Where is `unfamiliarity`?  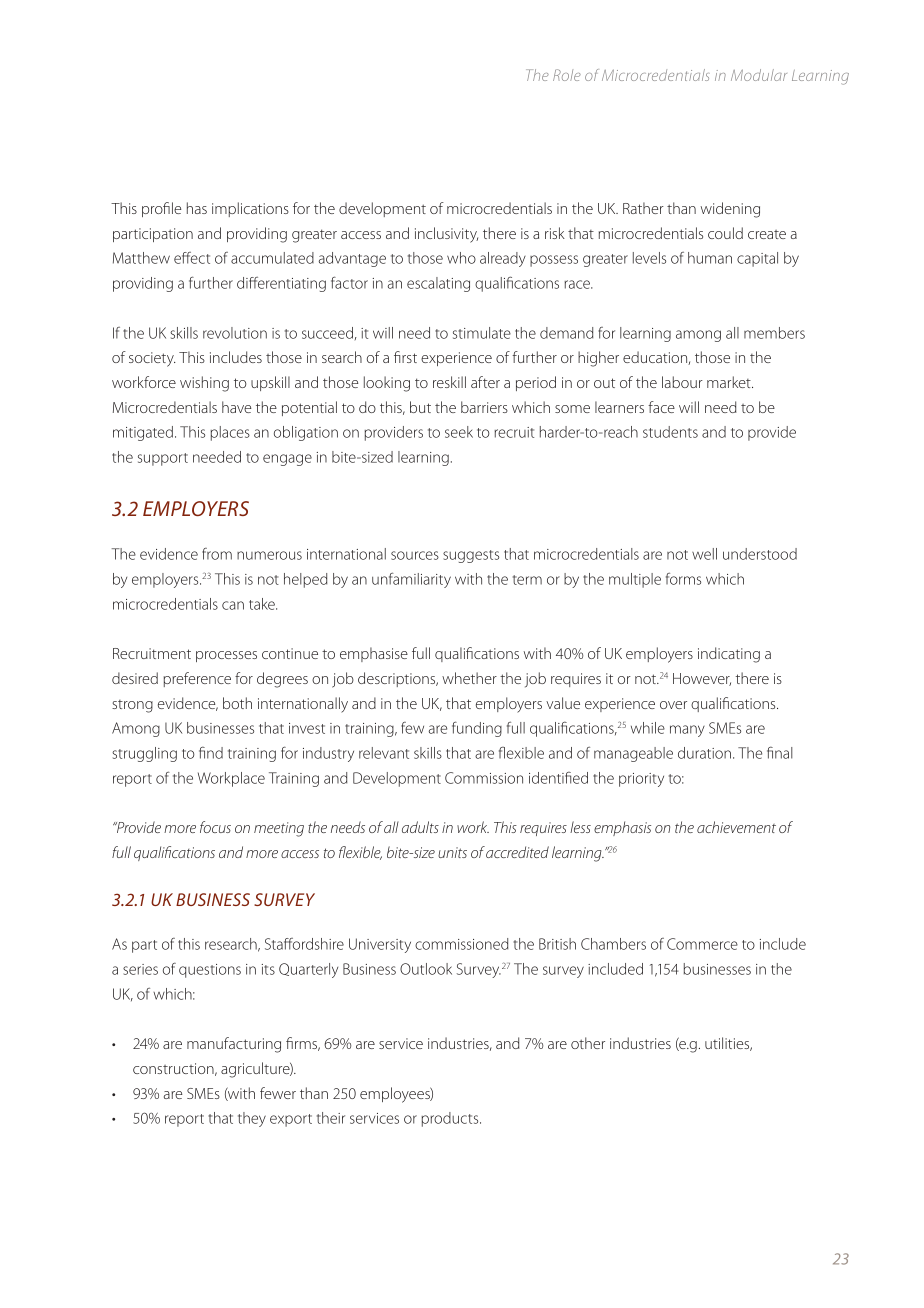 unfamiliarity is located at coordinates (411, 580).
